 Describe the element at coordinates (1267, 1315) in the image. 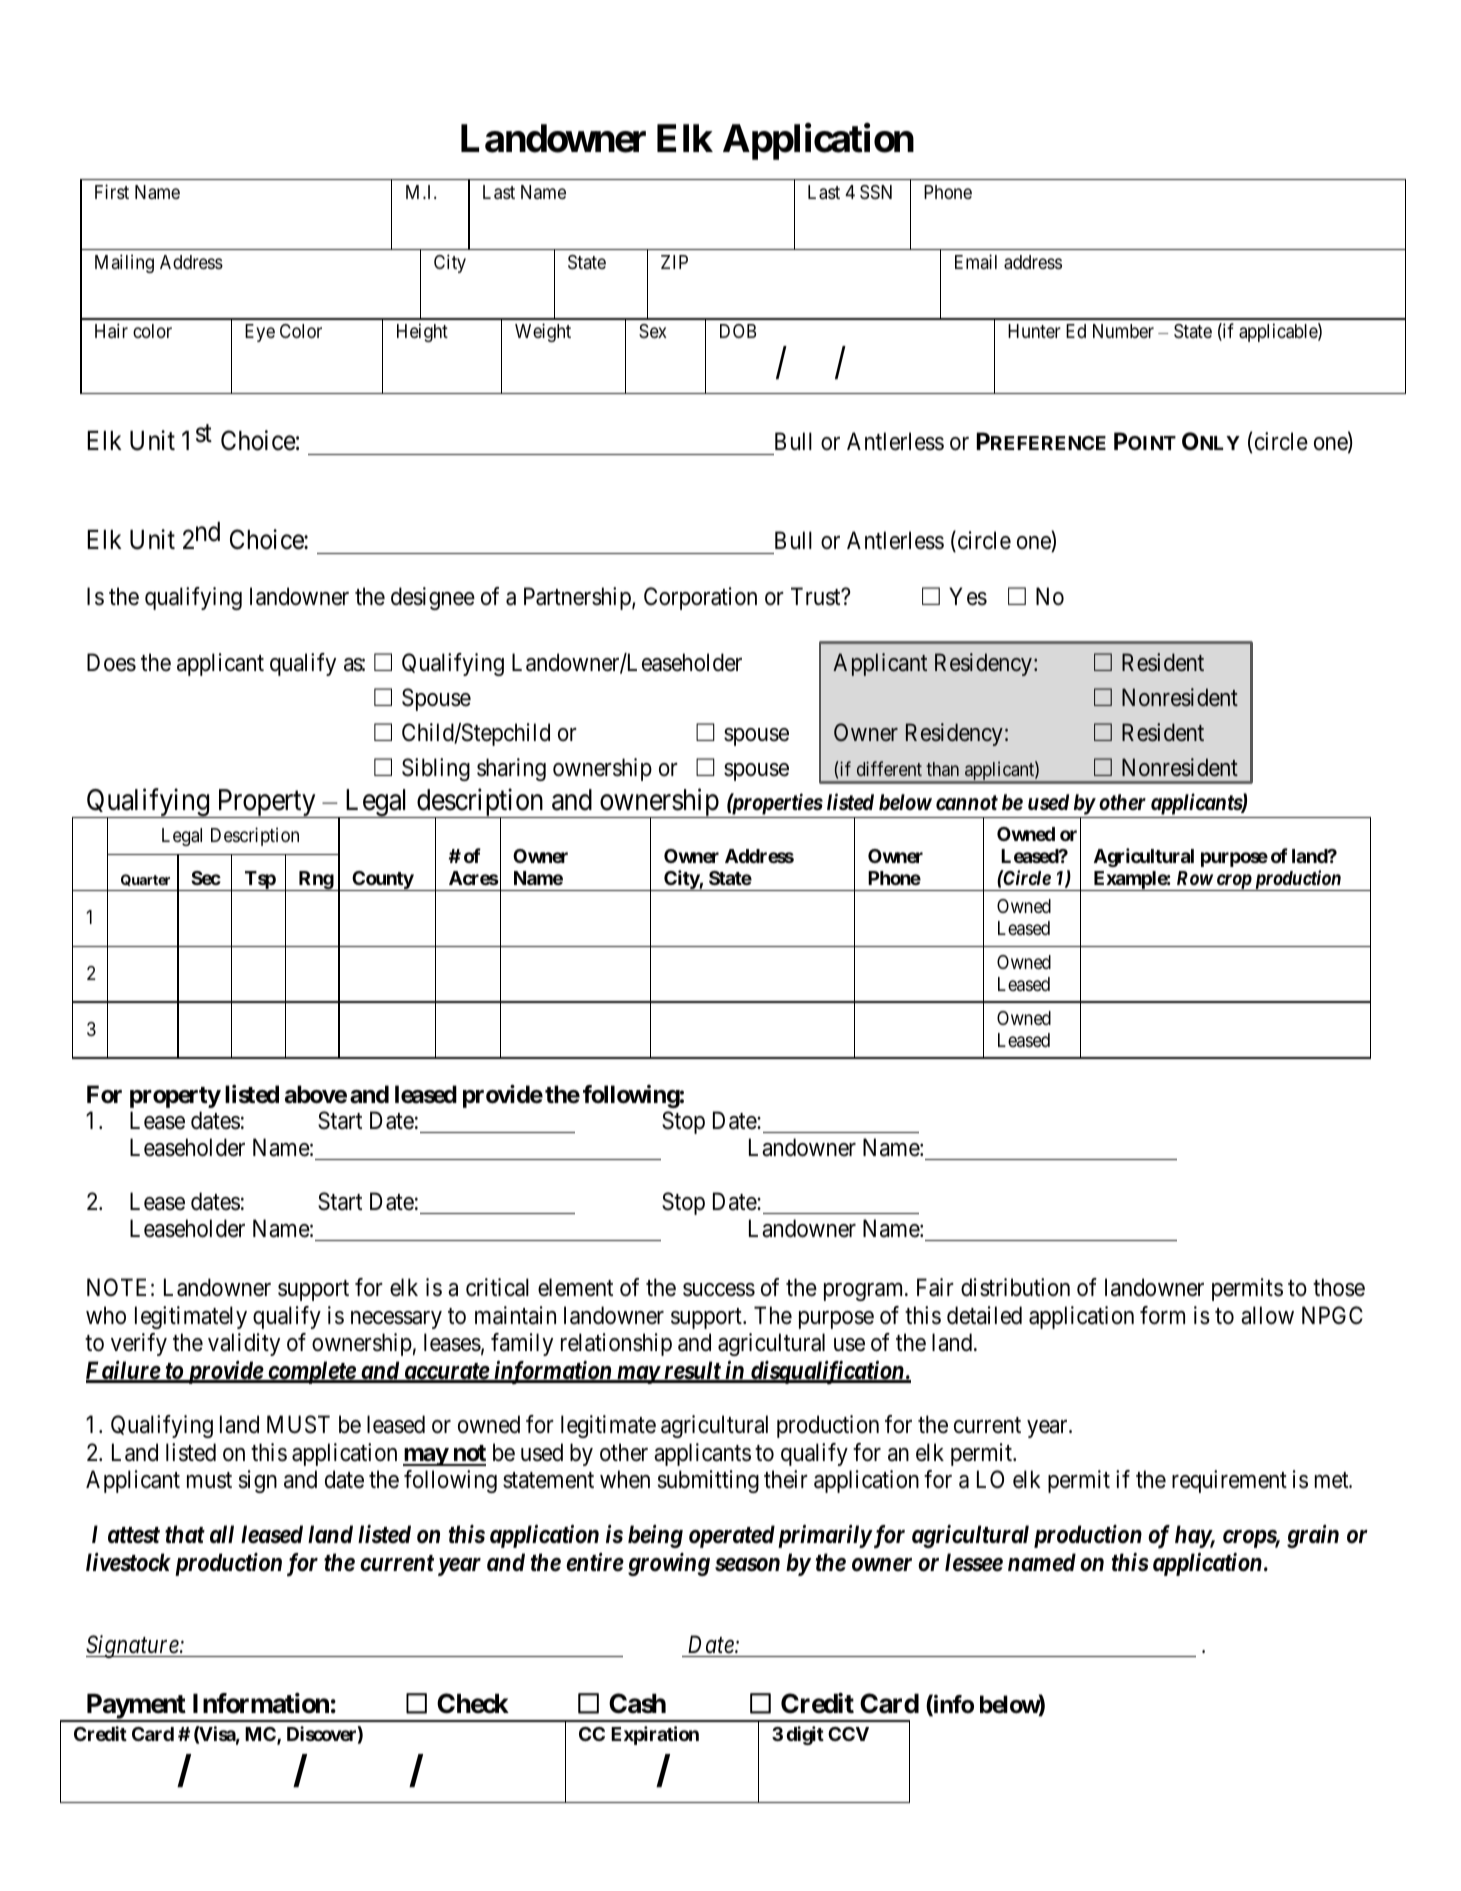

I see `allow` at that location.
